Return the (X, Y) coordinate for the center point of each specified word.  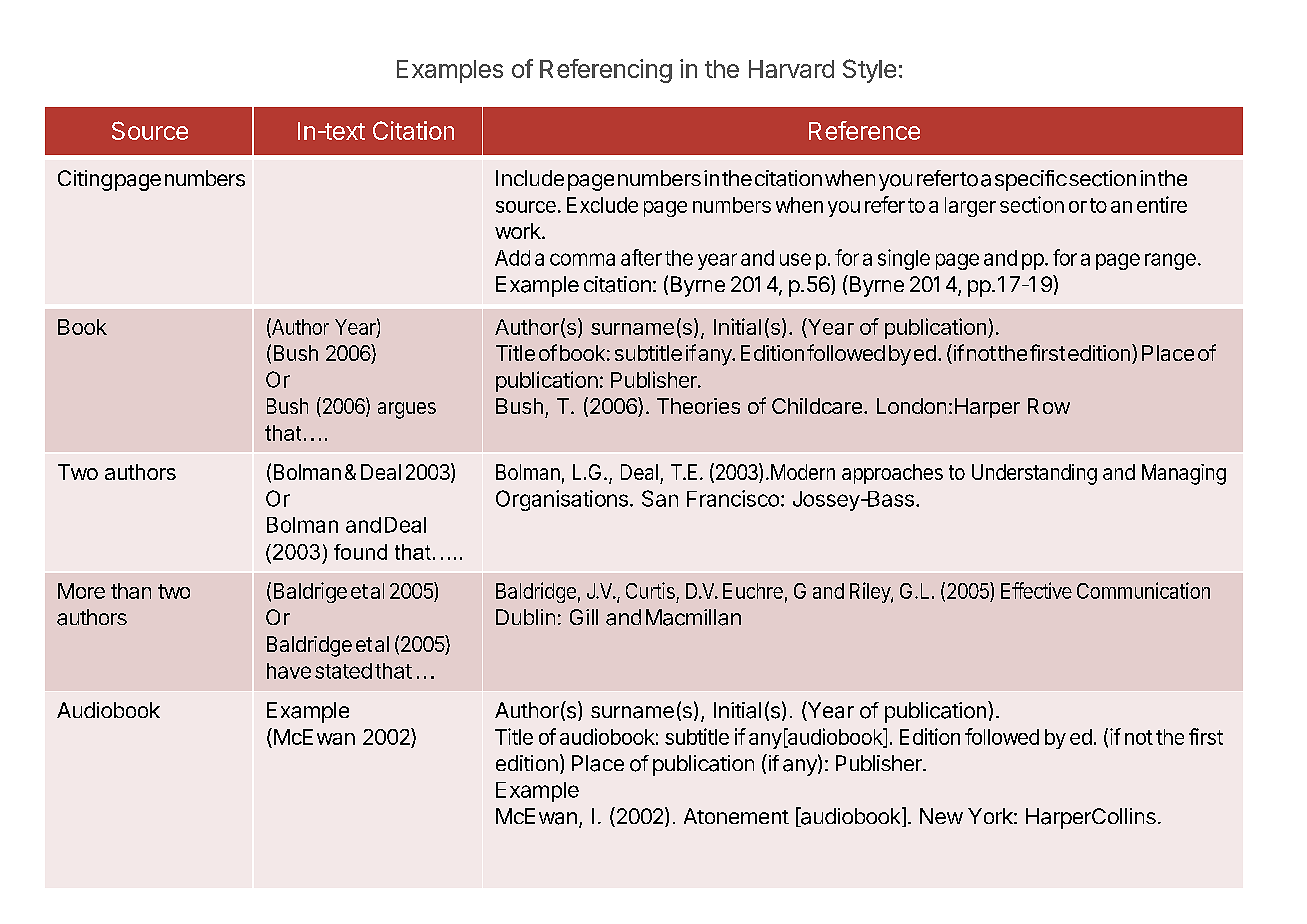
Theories (698, 406)
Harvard (791, 69)
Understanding (1034, 474)
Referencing (606, 71)
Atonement (736, 816)
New (941, 816)
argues (407, 410)
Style (869, 71)
